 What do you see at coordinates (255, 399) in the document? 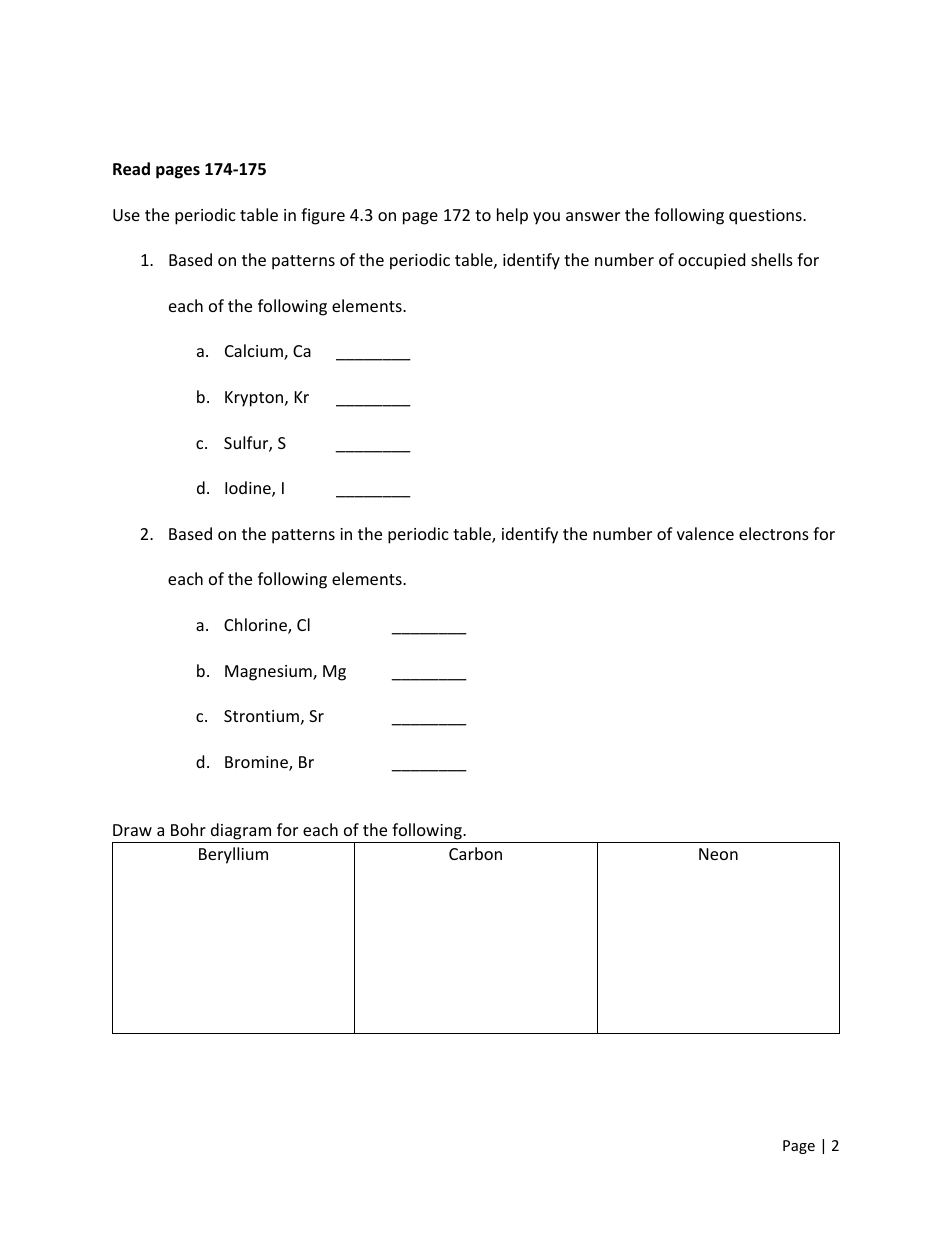
I see `Krypton` at bounding box center [255, 399].
